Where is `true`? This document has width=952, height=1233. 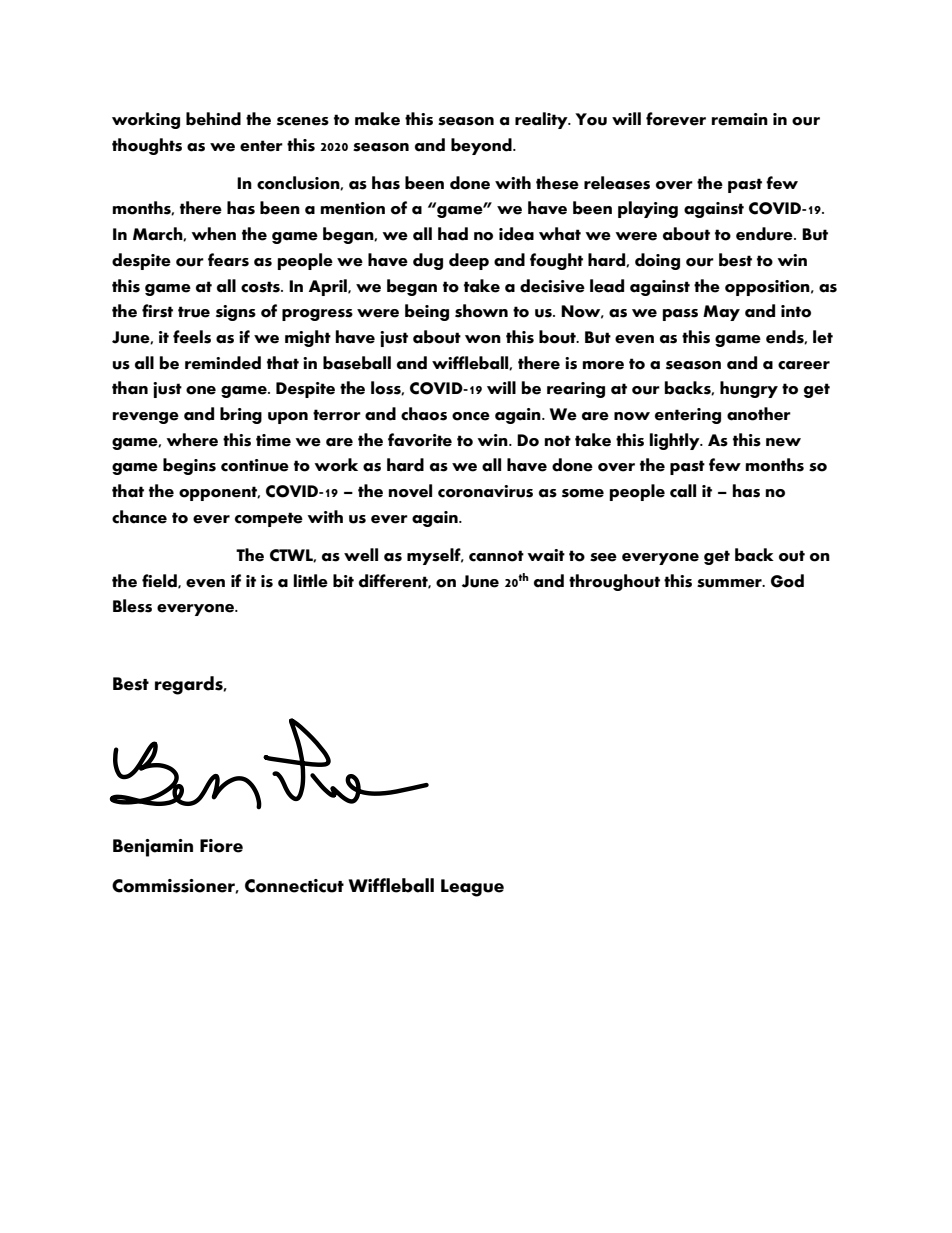
true is located at coordinates (194, 312).
